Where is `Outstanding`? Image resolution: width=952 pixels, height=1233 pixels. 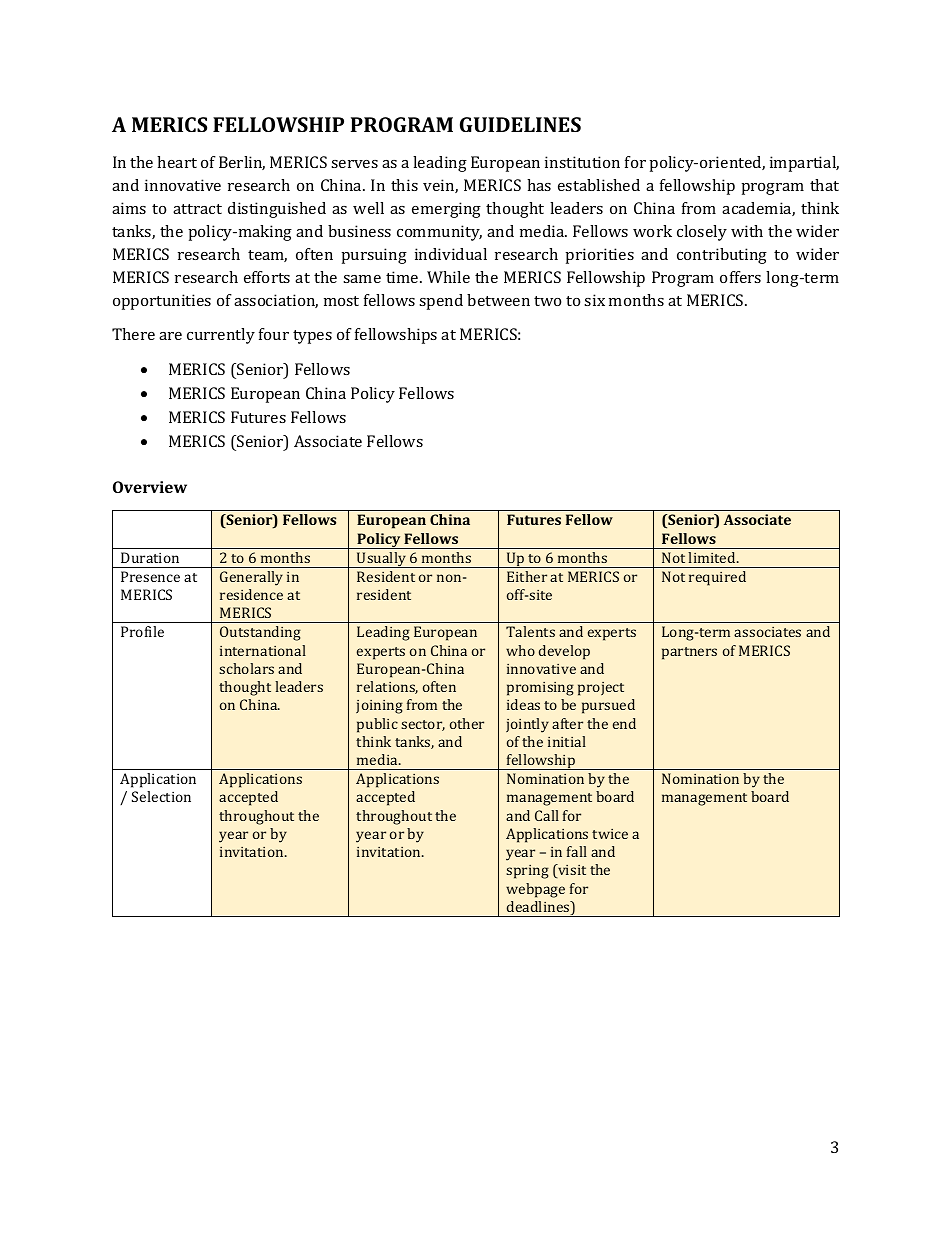 Outstanding is located at coordinates (260, 633).
